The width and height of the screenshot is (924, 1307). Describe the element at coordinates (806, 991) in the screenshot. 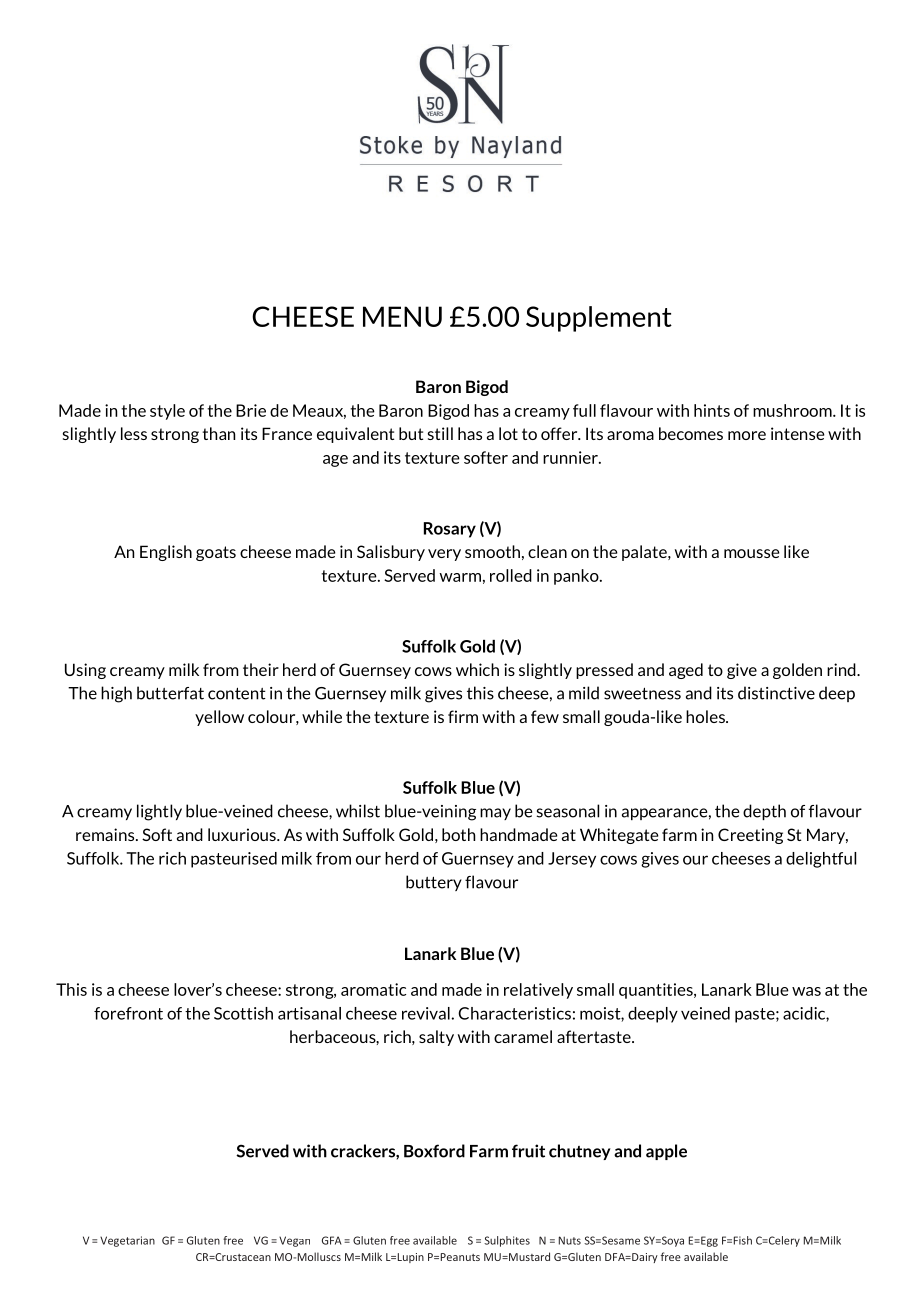

I see `was` at that location.
